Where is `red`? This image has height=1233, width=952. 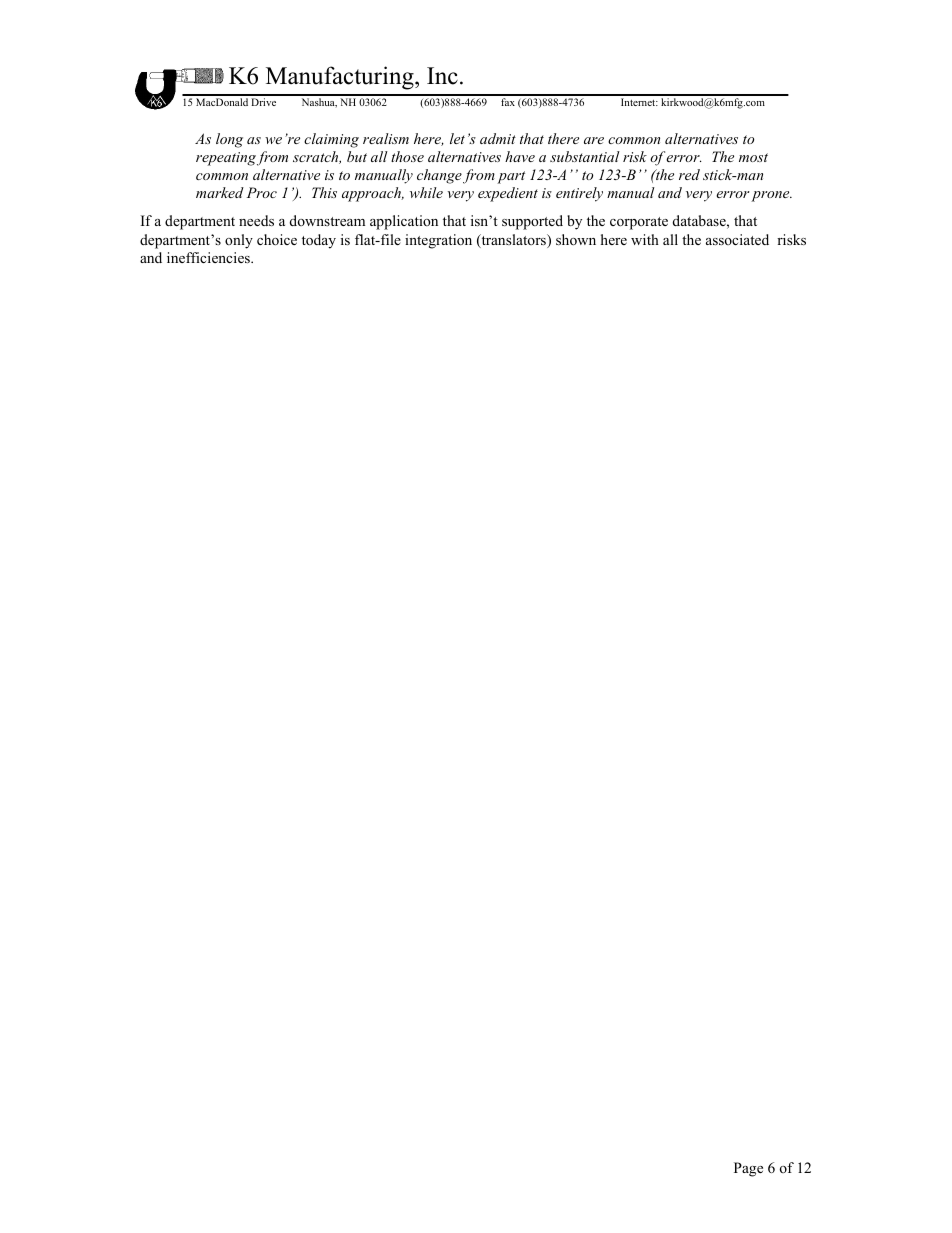
red is located at coordinates (689, 174).
